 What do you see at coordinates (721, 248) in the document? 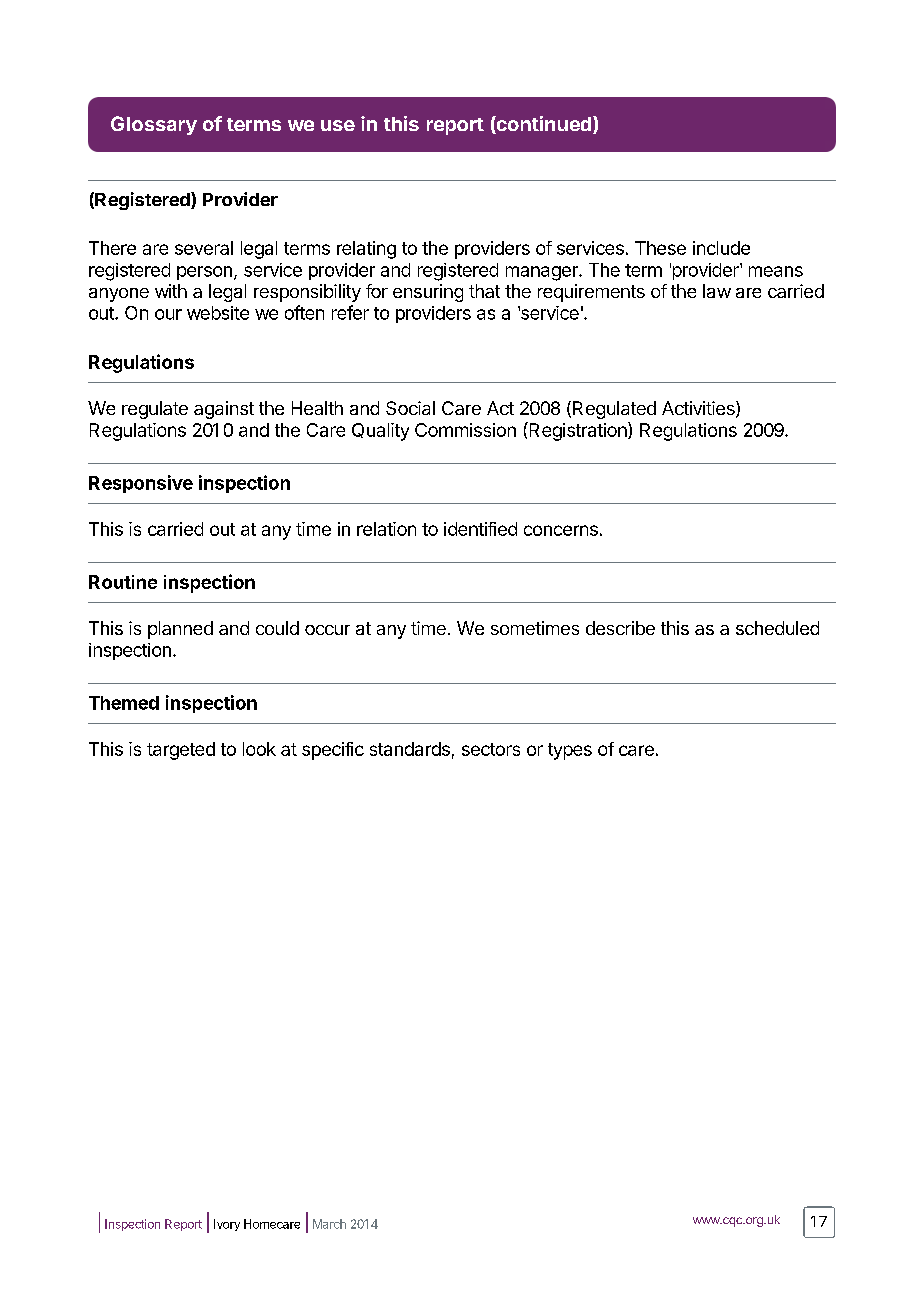
I see `include` at bounding box center [721, 248].
